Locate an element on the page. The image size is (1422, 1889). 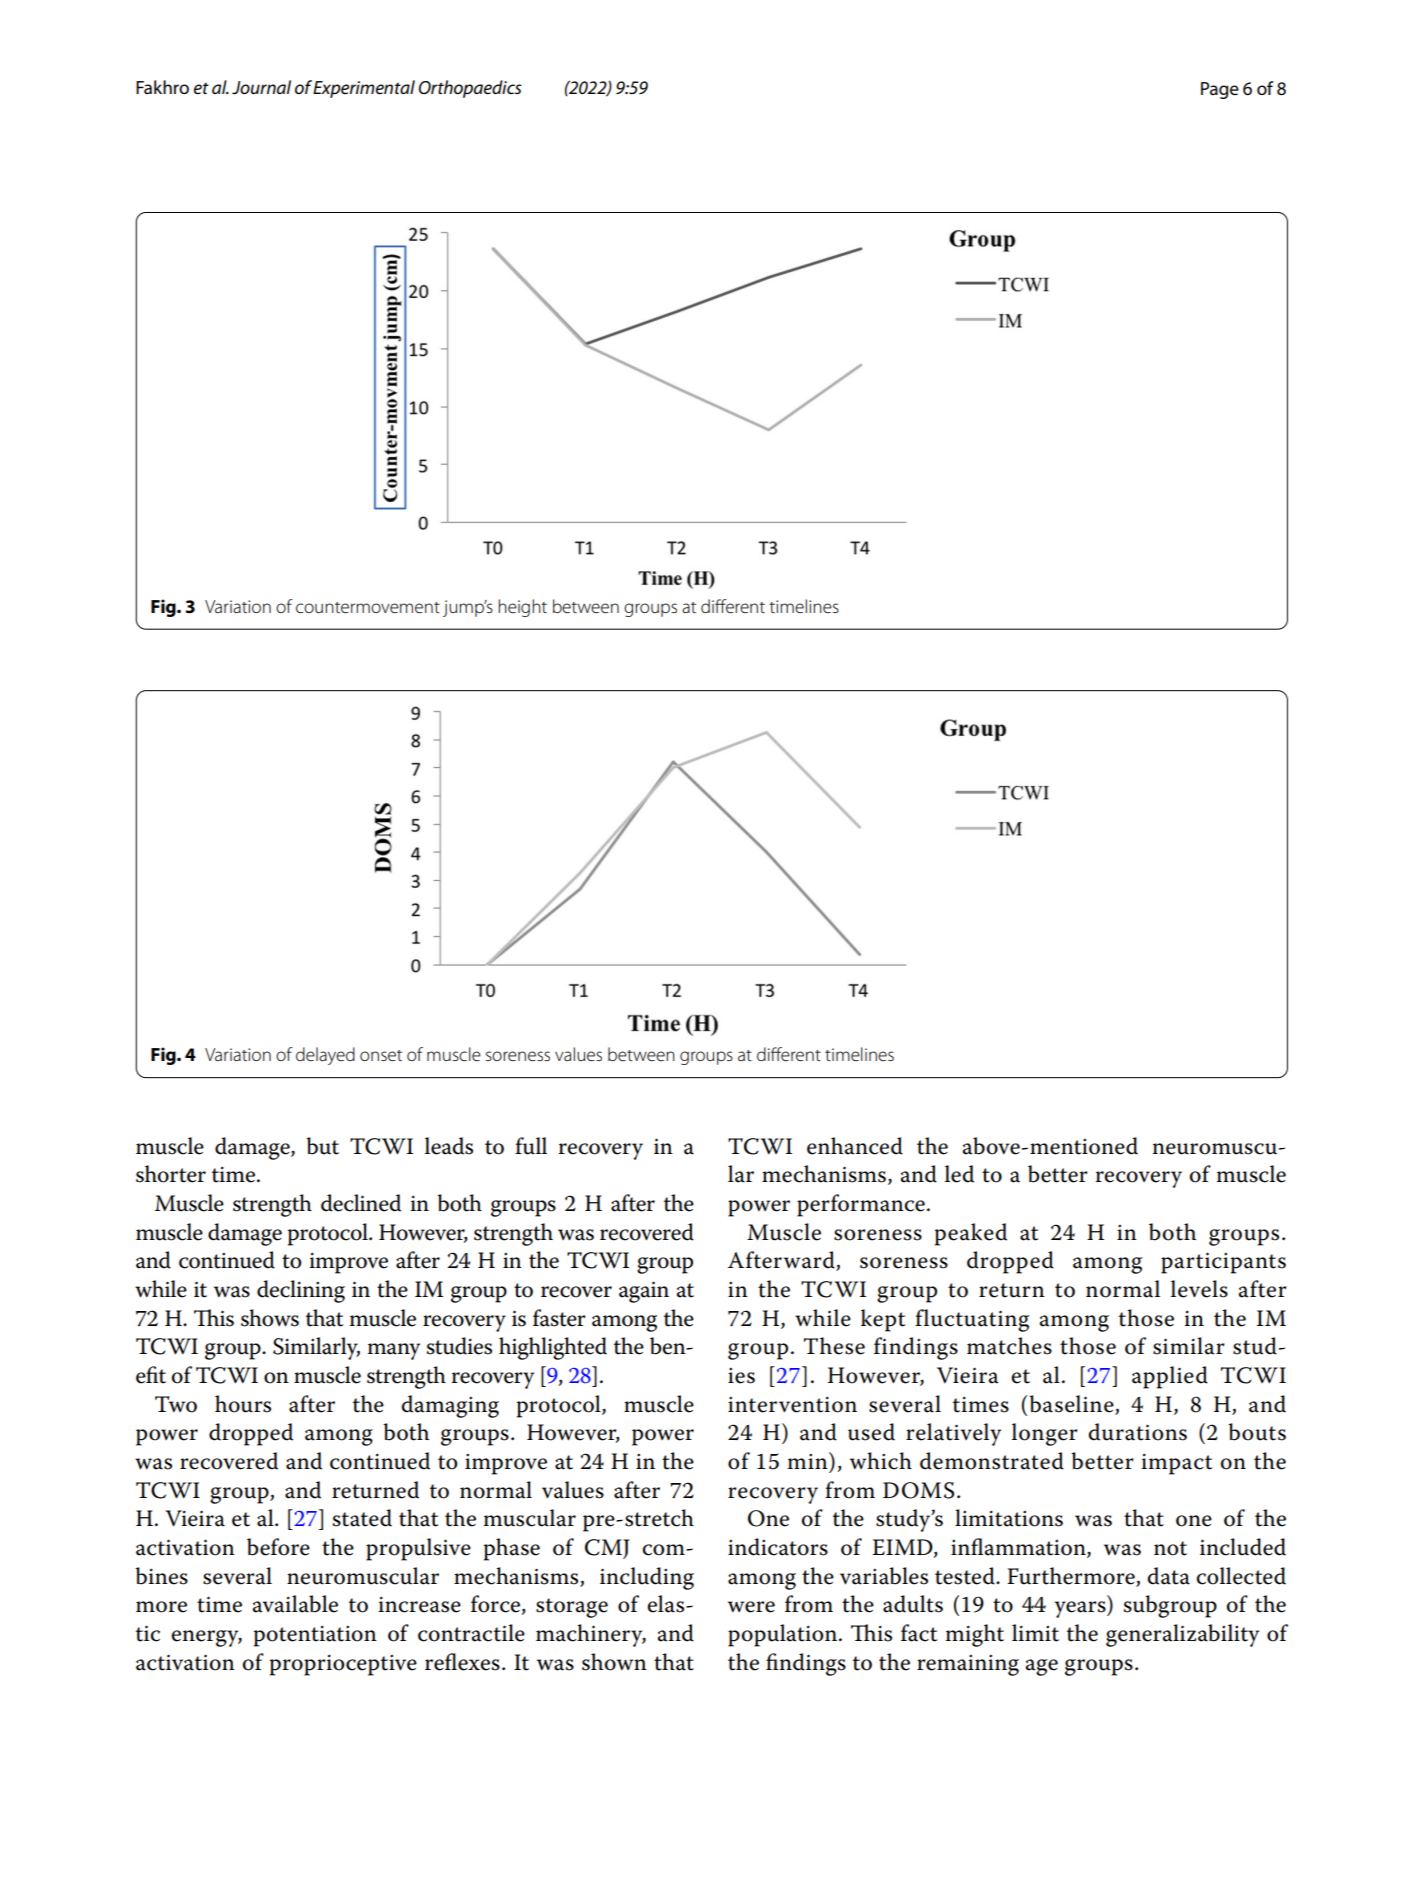
available is located at coordinates (295, 1604).
